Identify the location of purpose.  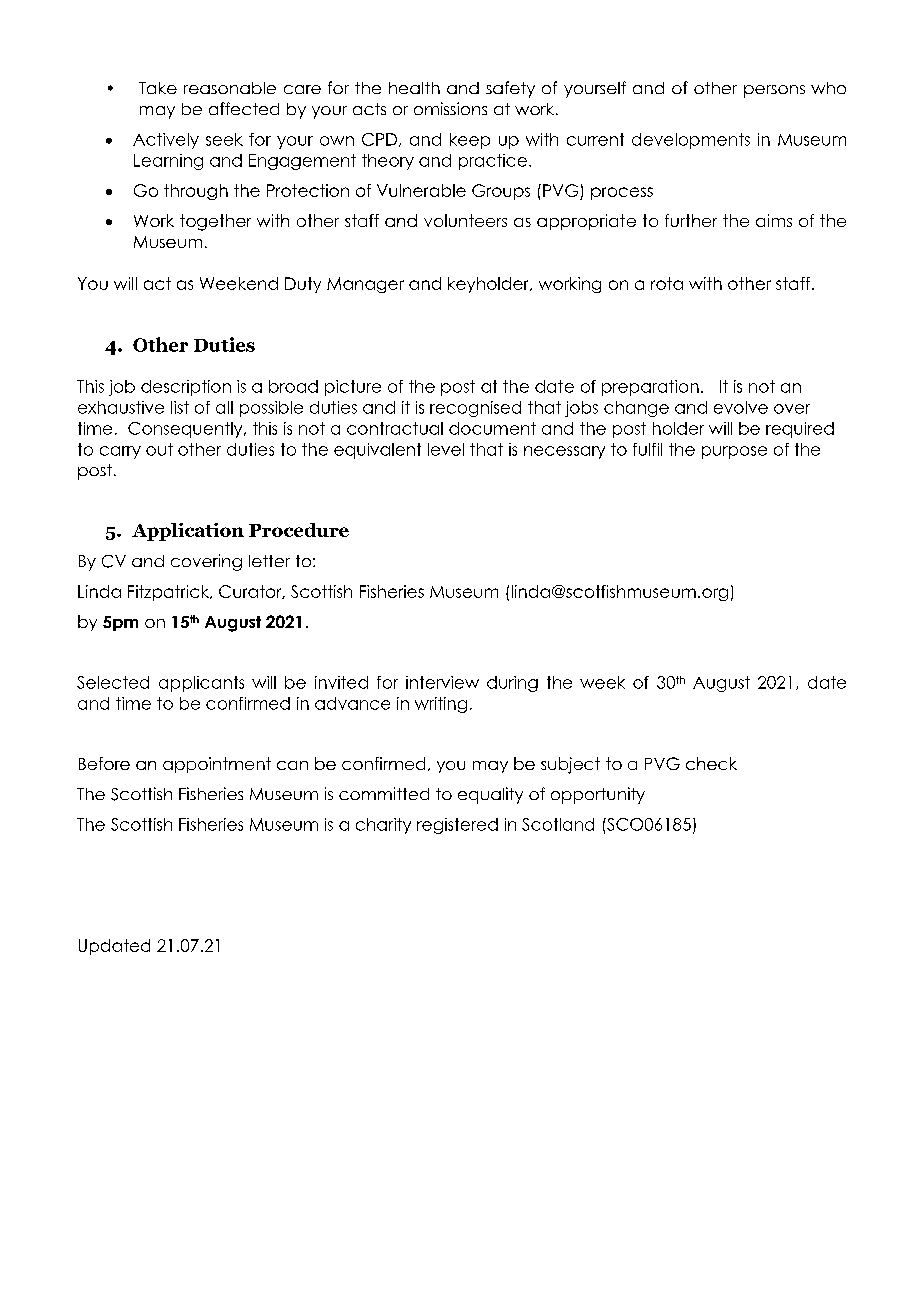
(734, 452).
